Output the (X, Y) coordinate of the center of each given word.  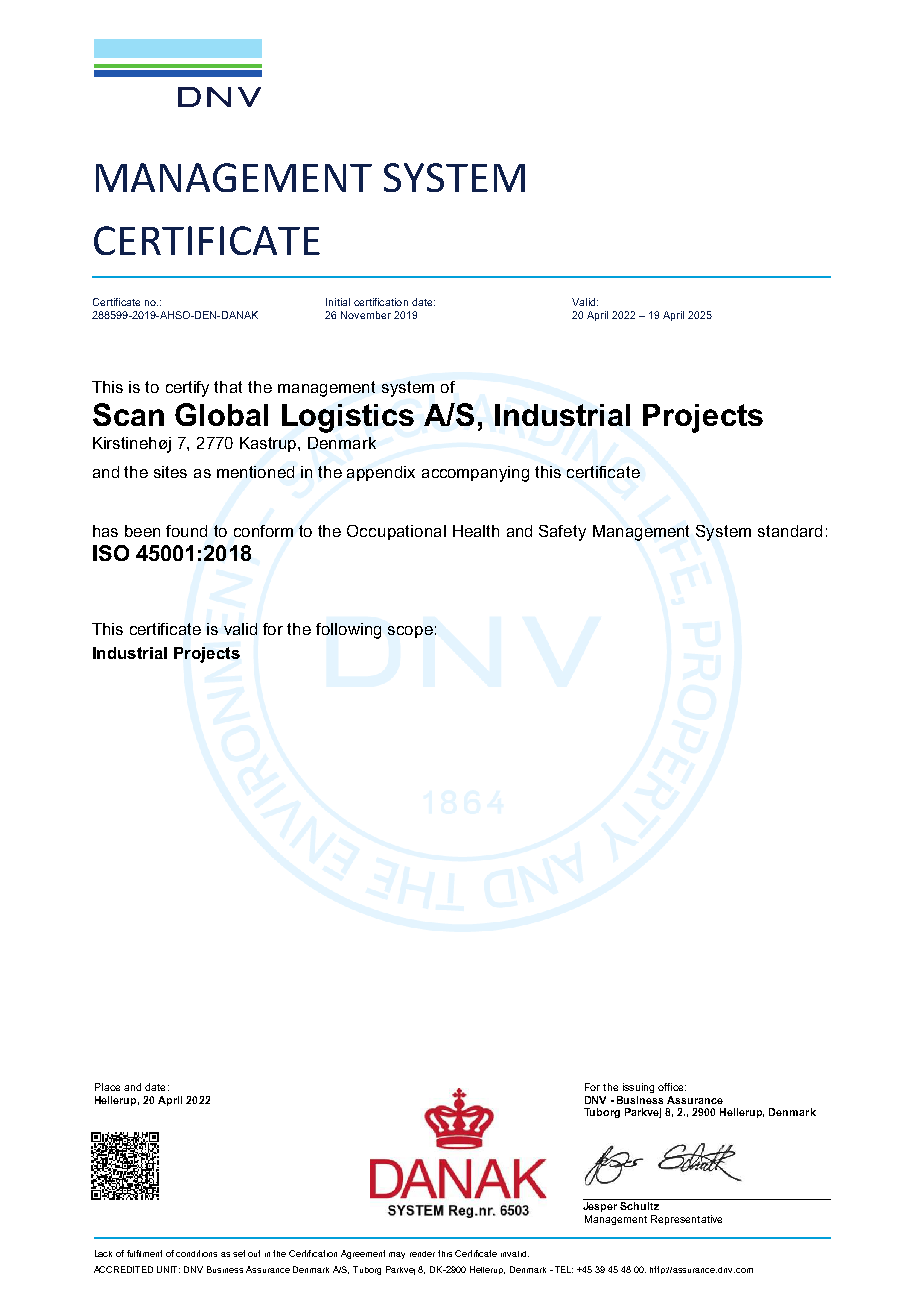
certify (187, 389)
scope (410, 632)
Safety (562, 533)
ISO (111, 553)
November (366, 315)
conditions (196, 1253)
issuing (638, 1088)
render (422, 1254)
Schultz (639, 1206)
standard (790, 531)
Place (107, 1087)
